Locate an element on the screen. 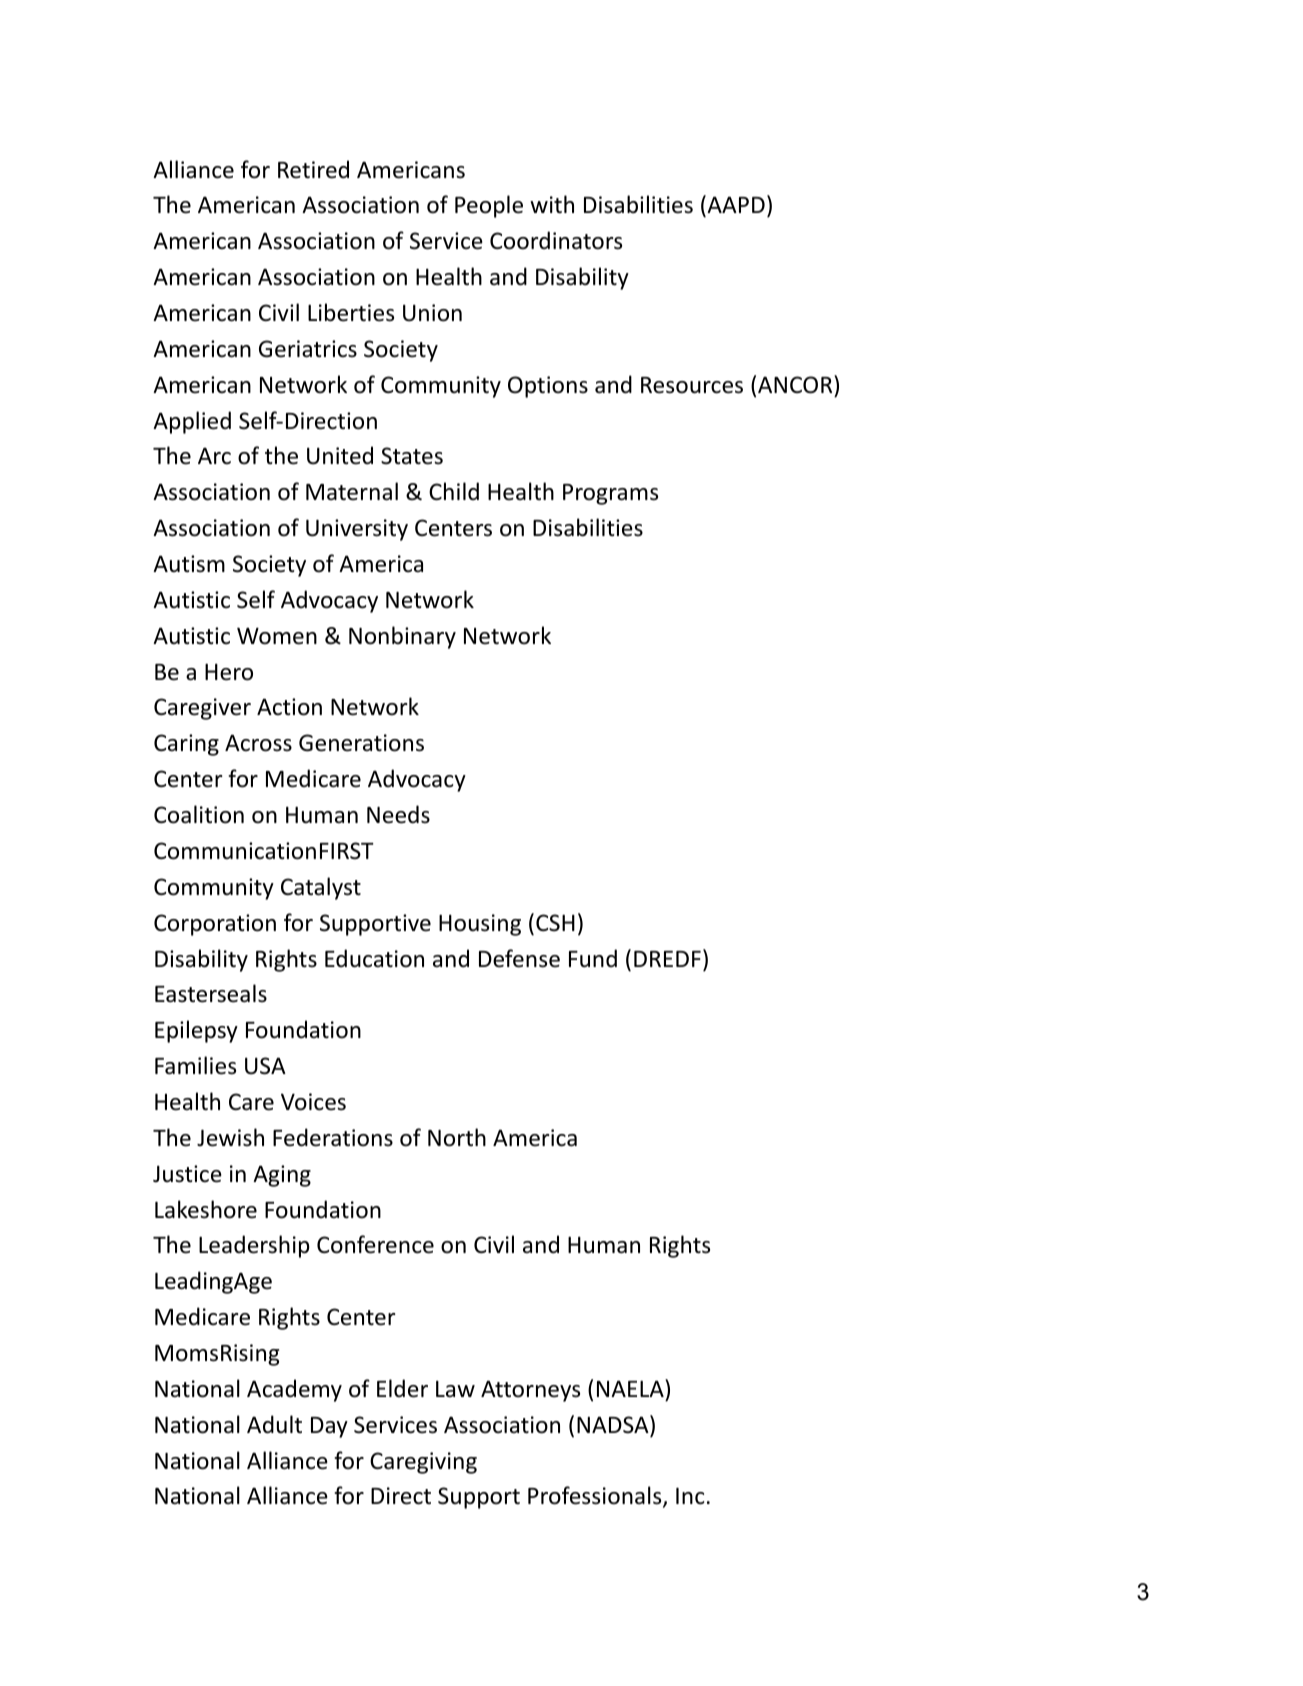  Coalition is located at coordinates (199, 814).
